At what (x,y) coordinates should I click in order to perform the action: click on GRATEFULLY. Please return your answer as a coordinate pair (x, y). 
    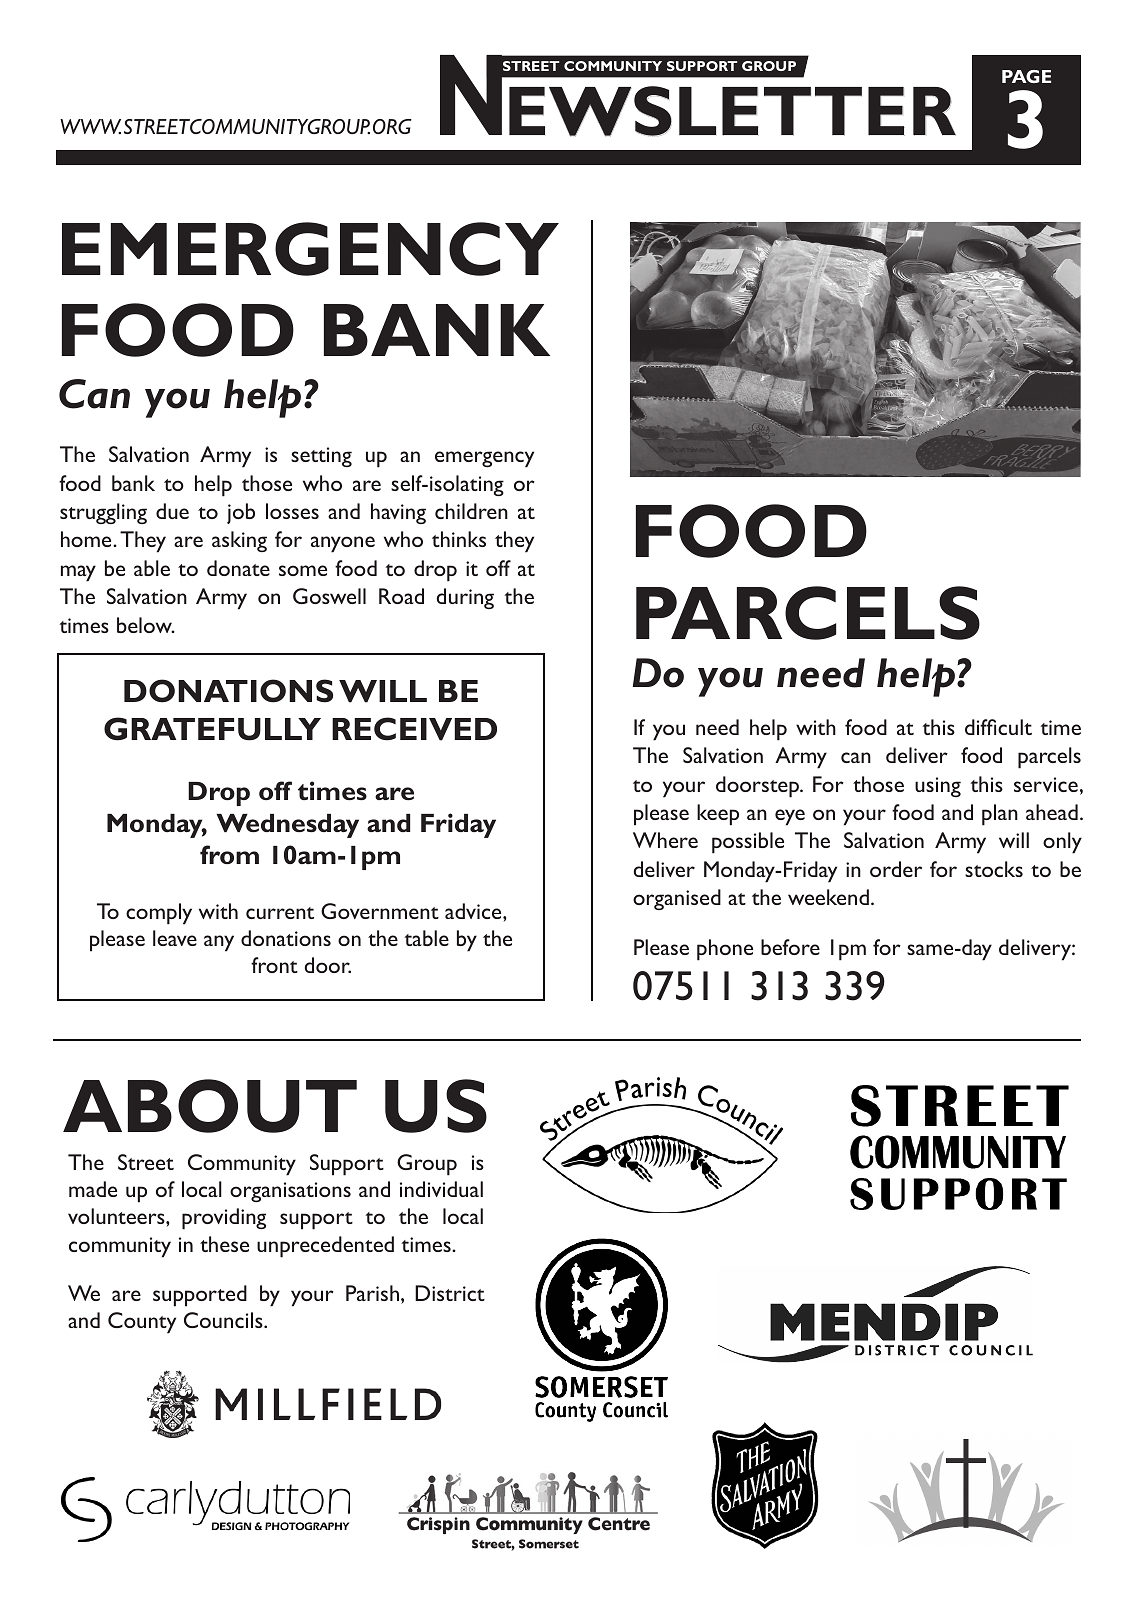
    Looking at the image, I should click on (212, 729).
